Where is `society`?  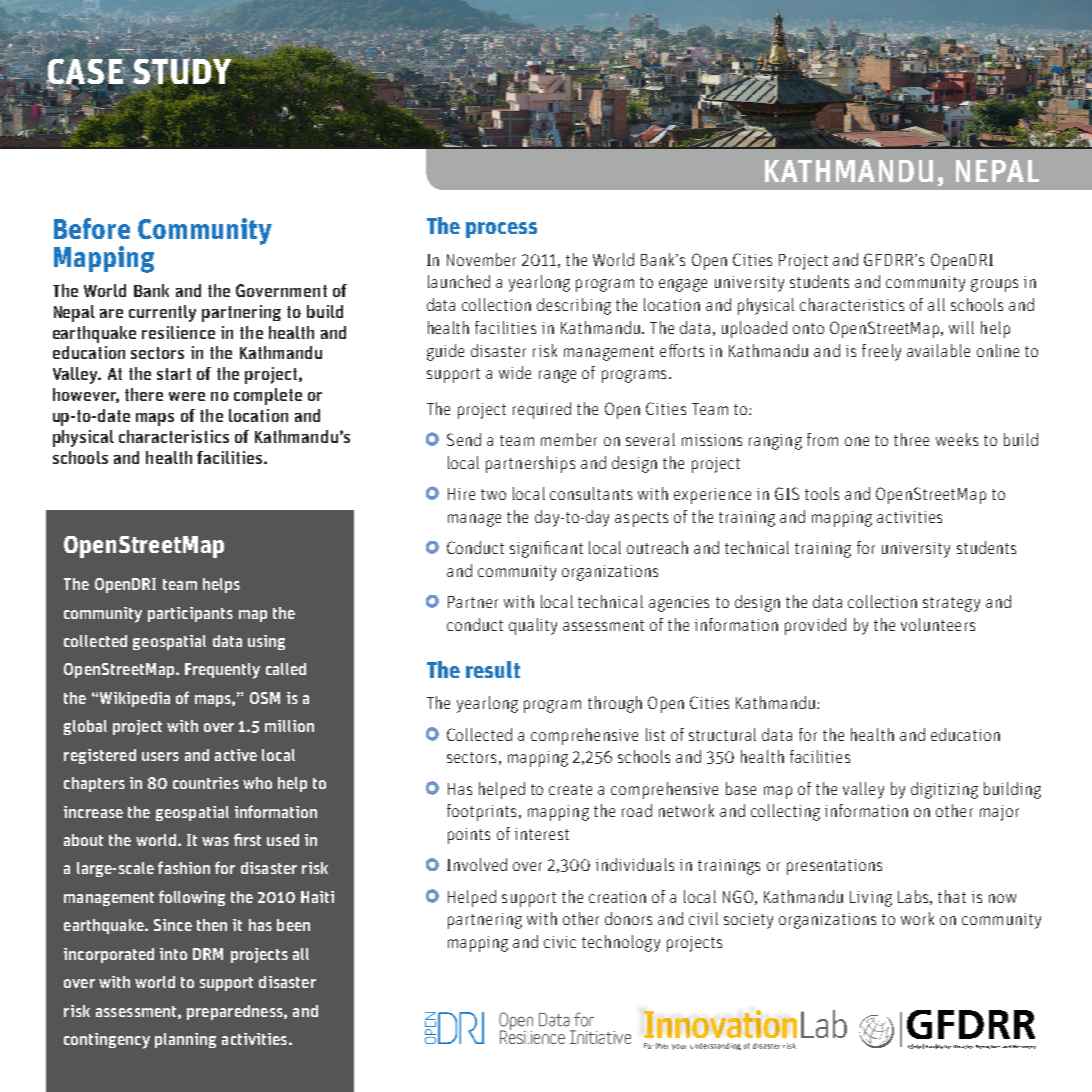
society is located at coordinates (748, 921).
